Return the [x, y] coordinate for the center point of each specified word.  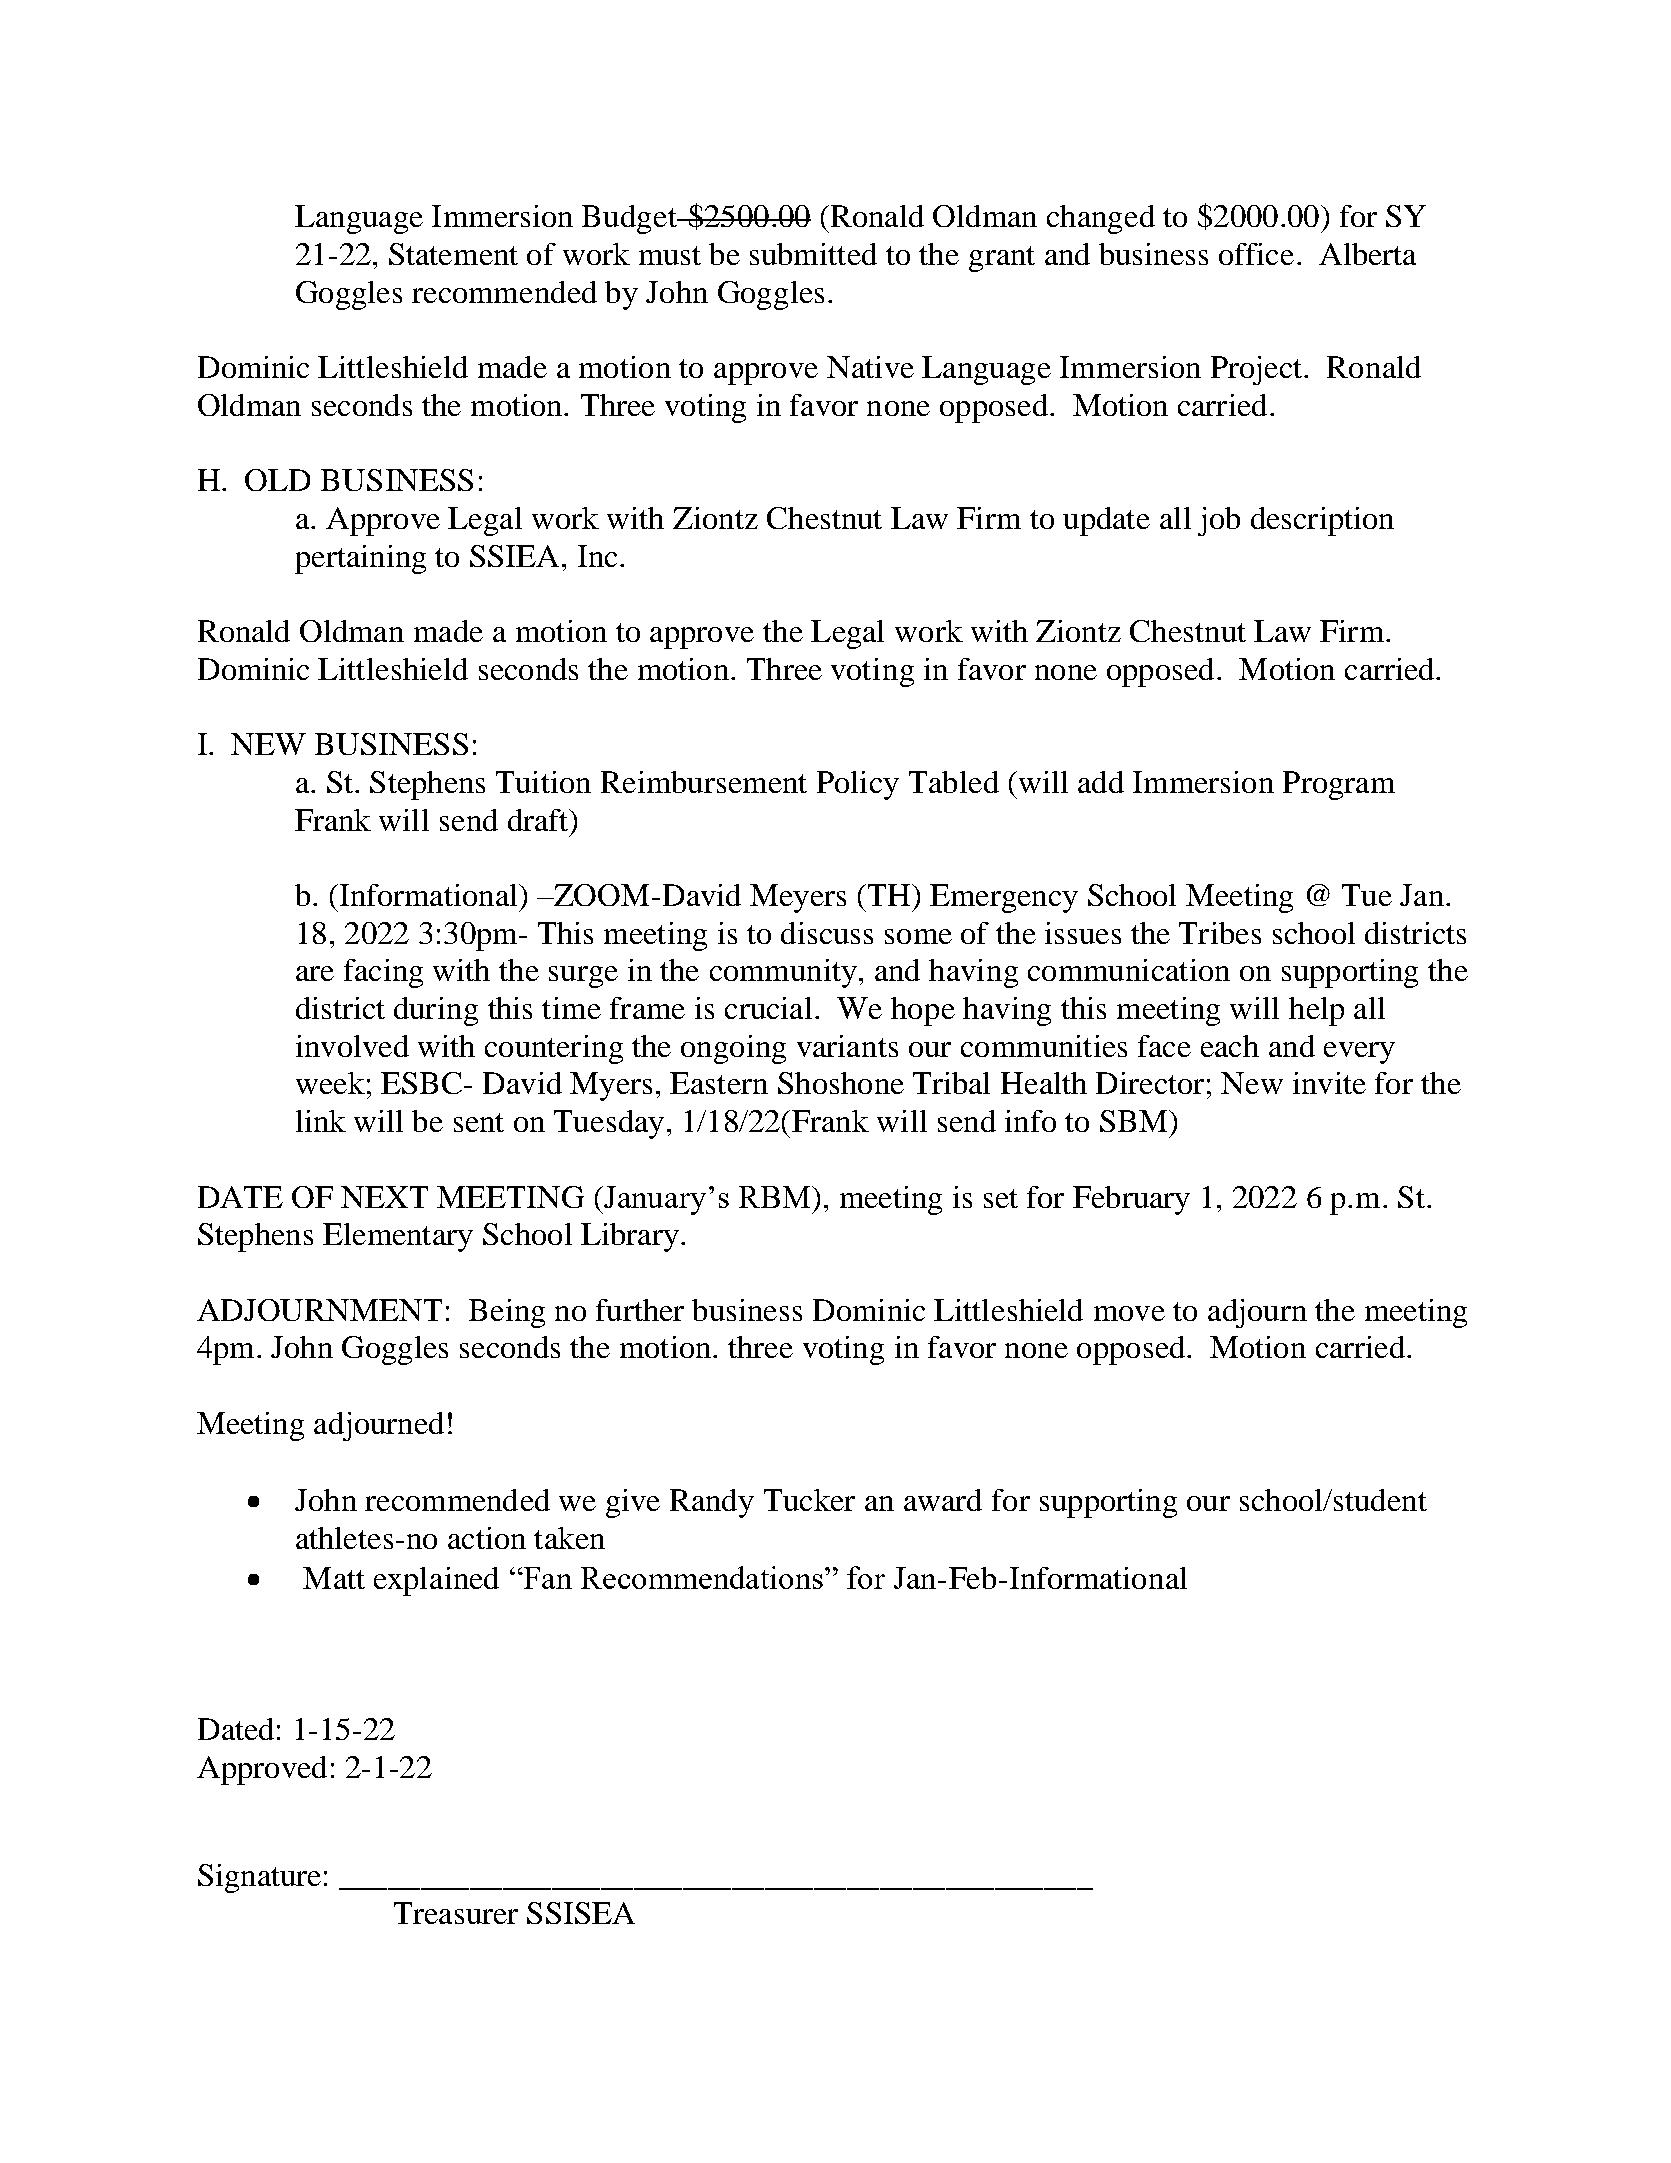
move [1129, 1313]
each [1230, 1046]
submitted [813, 254]
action [487, 1538]
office [1256, 254]
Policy [858, 785]
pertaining [360, 559]
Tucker [809, 1500]
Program [1339, 785]
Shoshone [841, 1083]
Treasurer [456, 1913]
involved [352, 1046]
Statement [453, 254]
